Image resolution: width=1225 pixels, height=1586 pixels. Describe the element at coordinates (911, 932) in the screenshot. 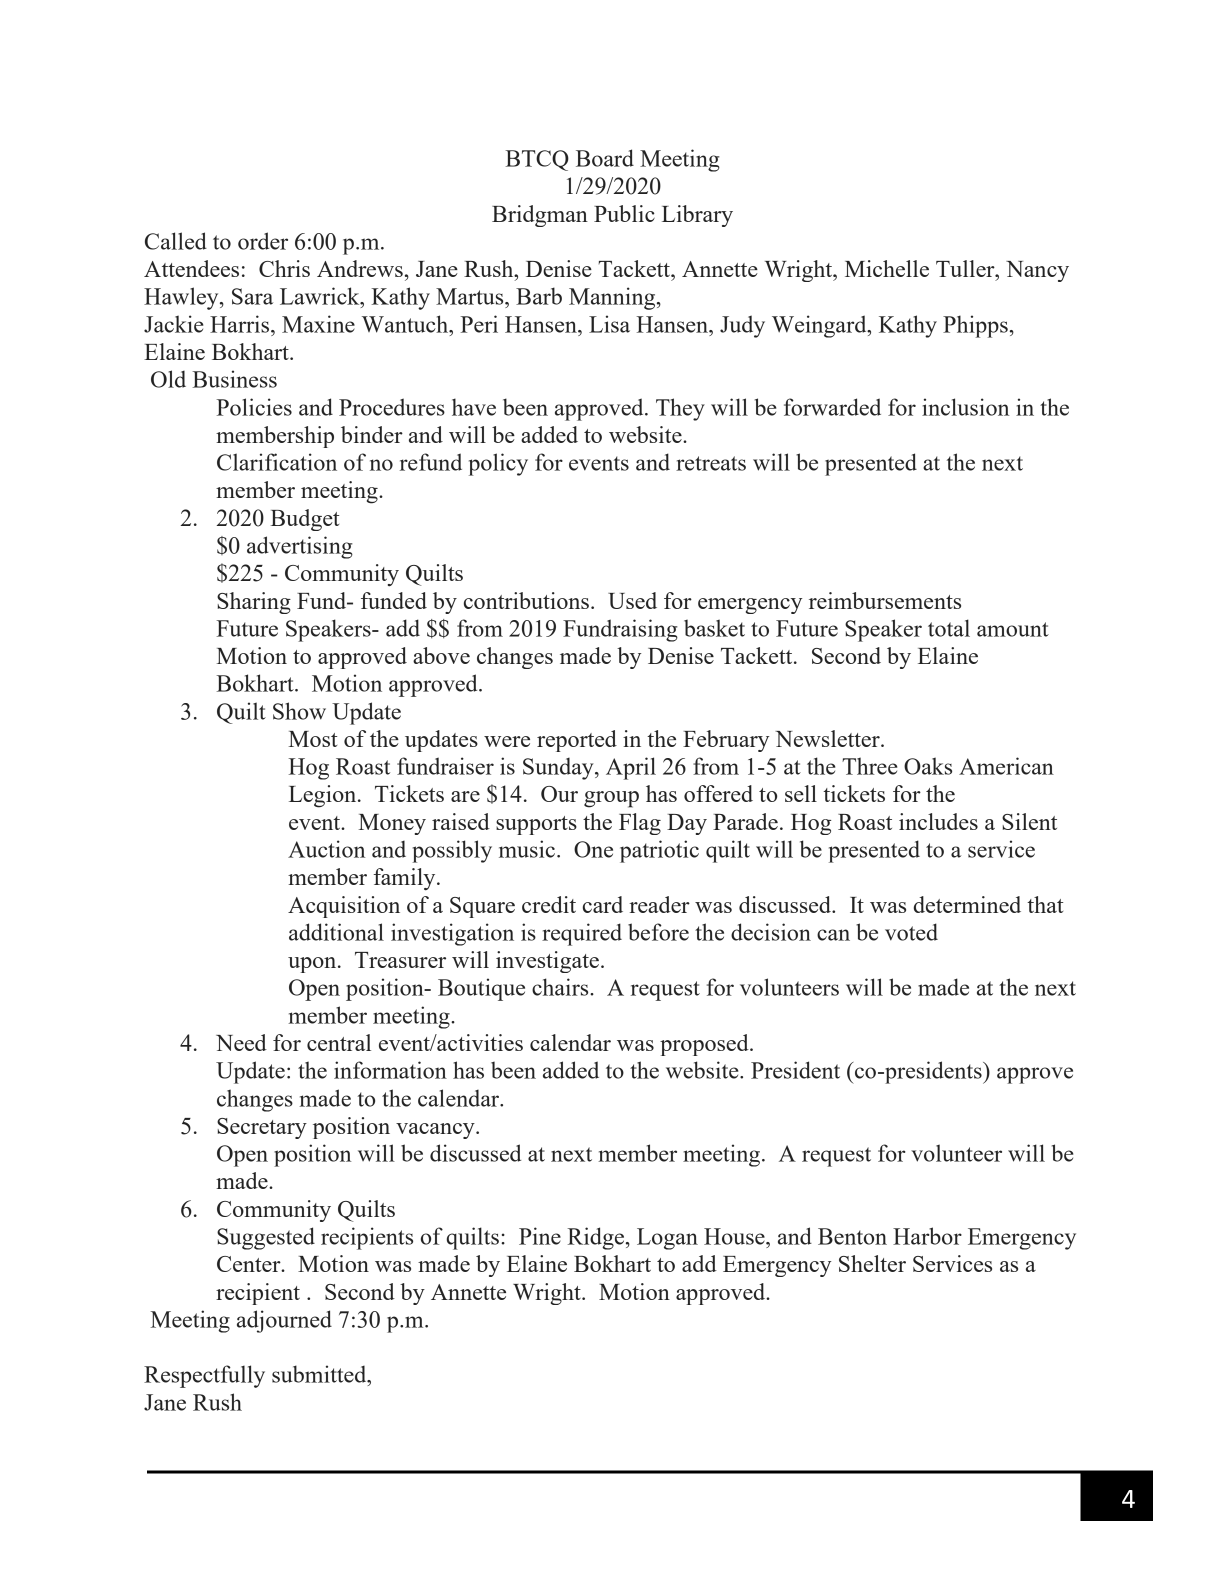

I see `voted` at that location.
